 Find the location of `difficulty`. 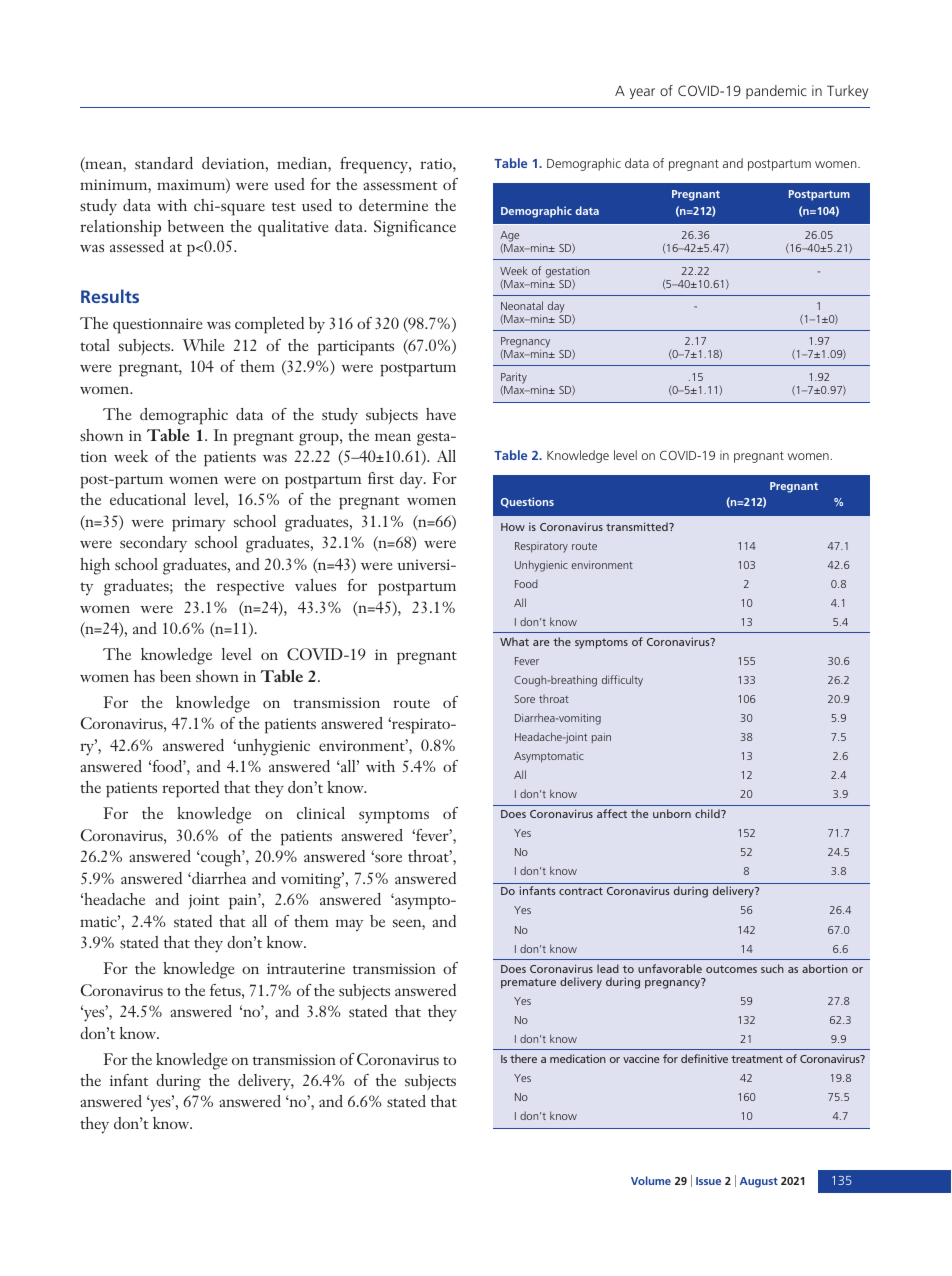

difficulty is located at coordinates (622, 681).
